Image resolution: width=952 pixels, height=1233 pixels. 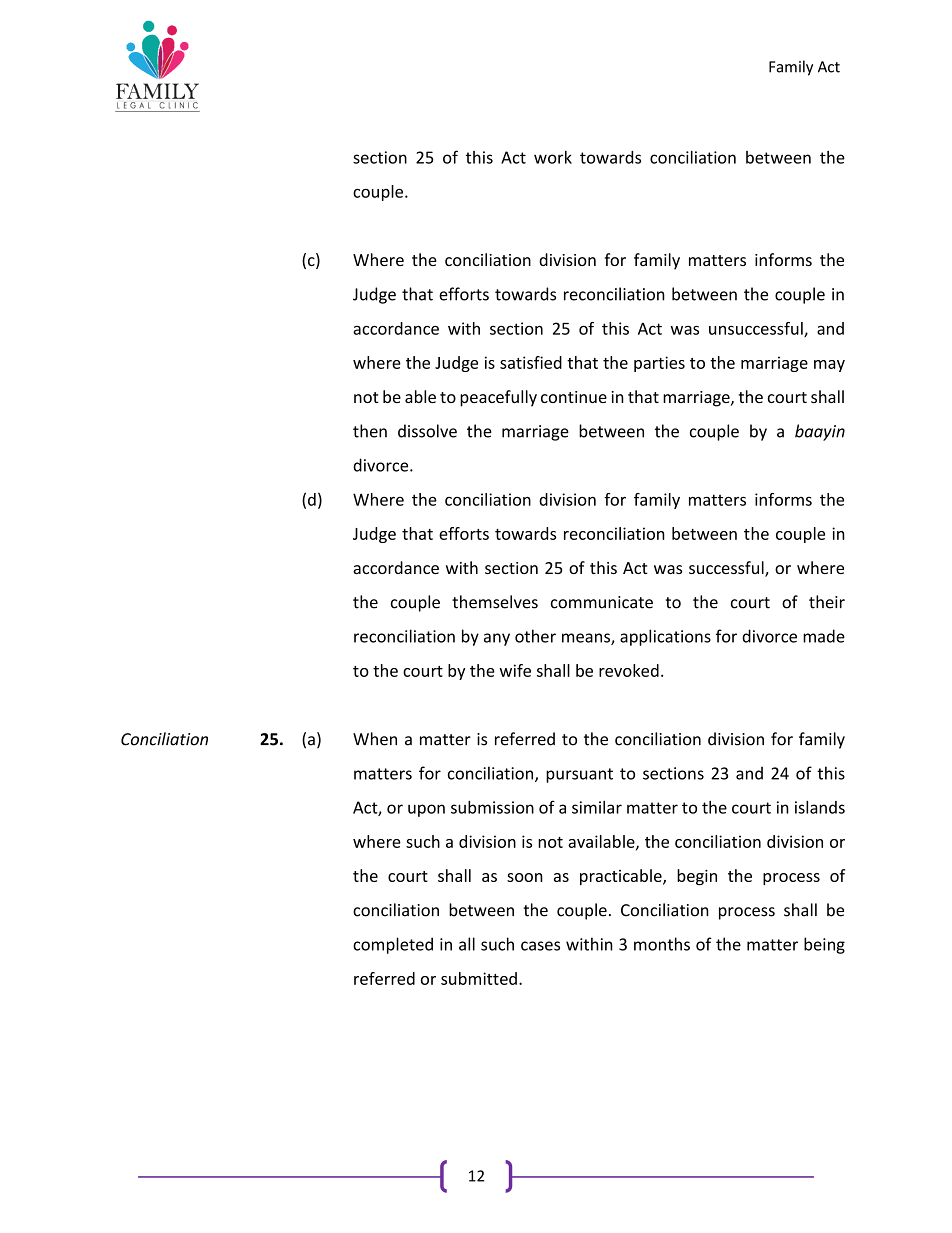 What do you see at coordinates (540, 946) in the document?
I see `cases` at bounding box center [540, 946].
